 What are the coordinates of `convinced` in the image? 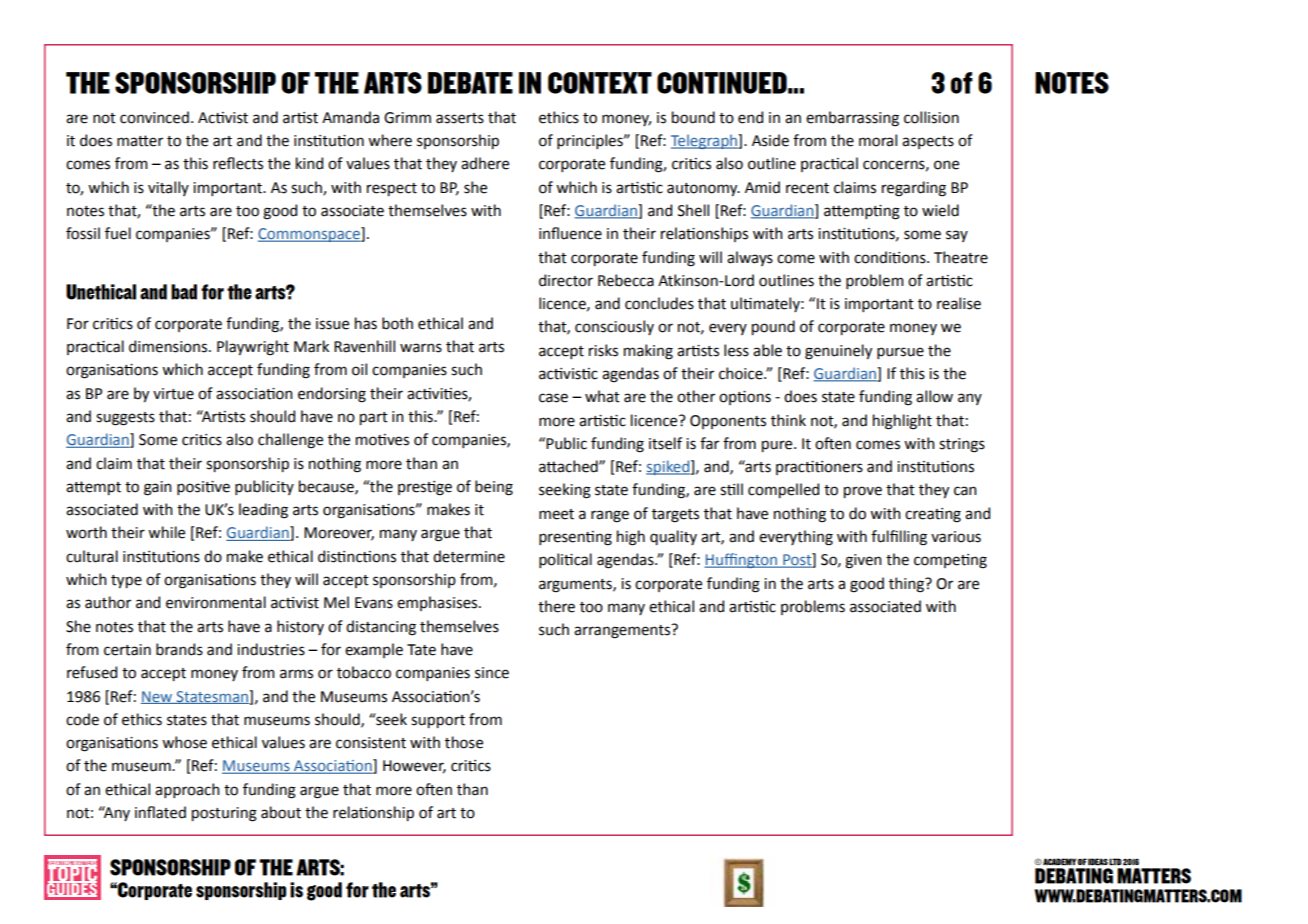 It's located at (154, 117).
